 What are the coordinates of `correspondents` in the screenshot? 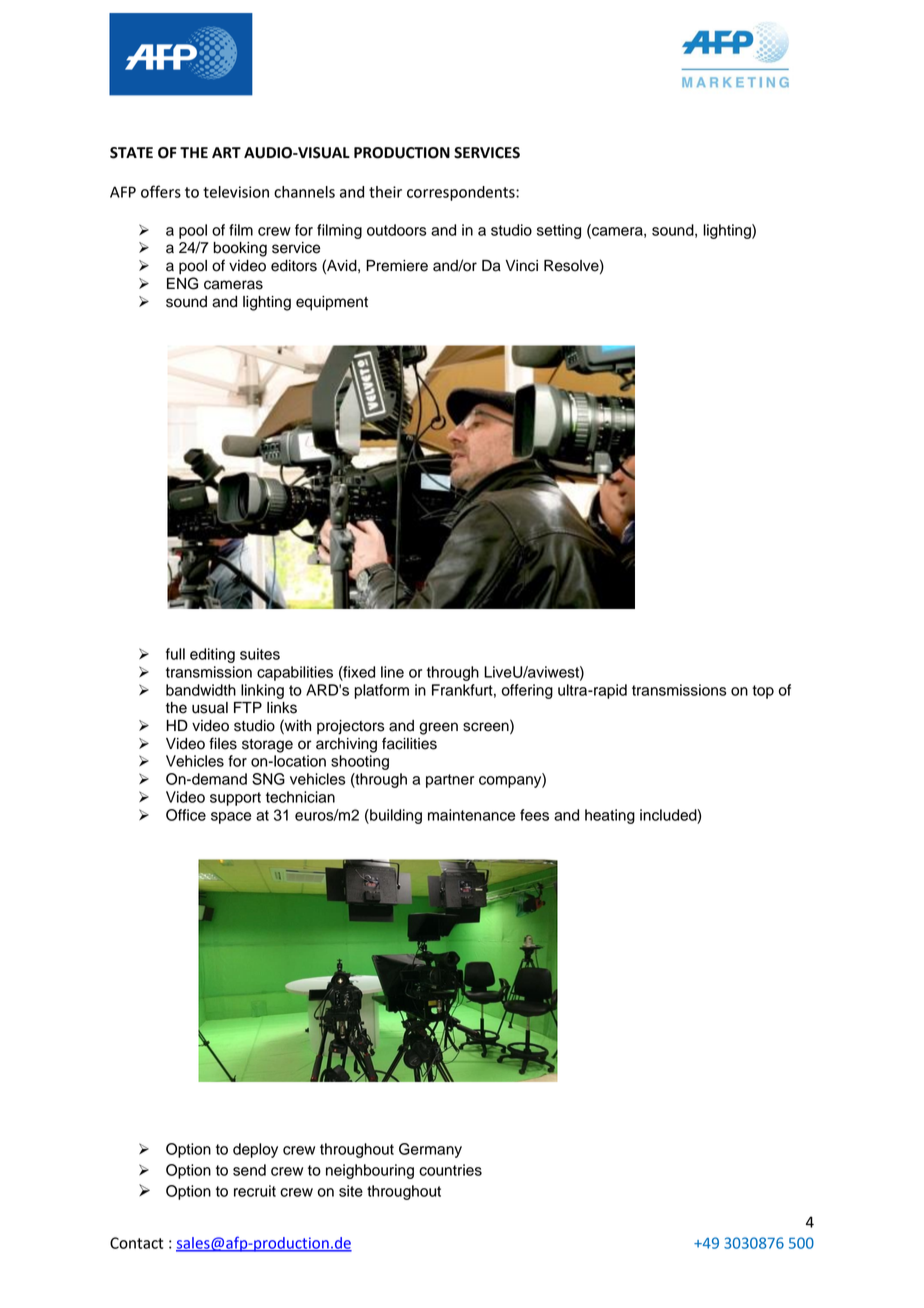 It's located at (462, 193).
